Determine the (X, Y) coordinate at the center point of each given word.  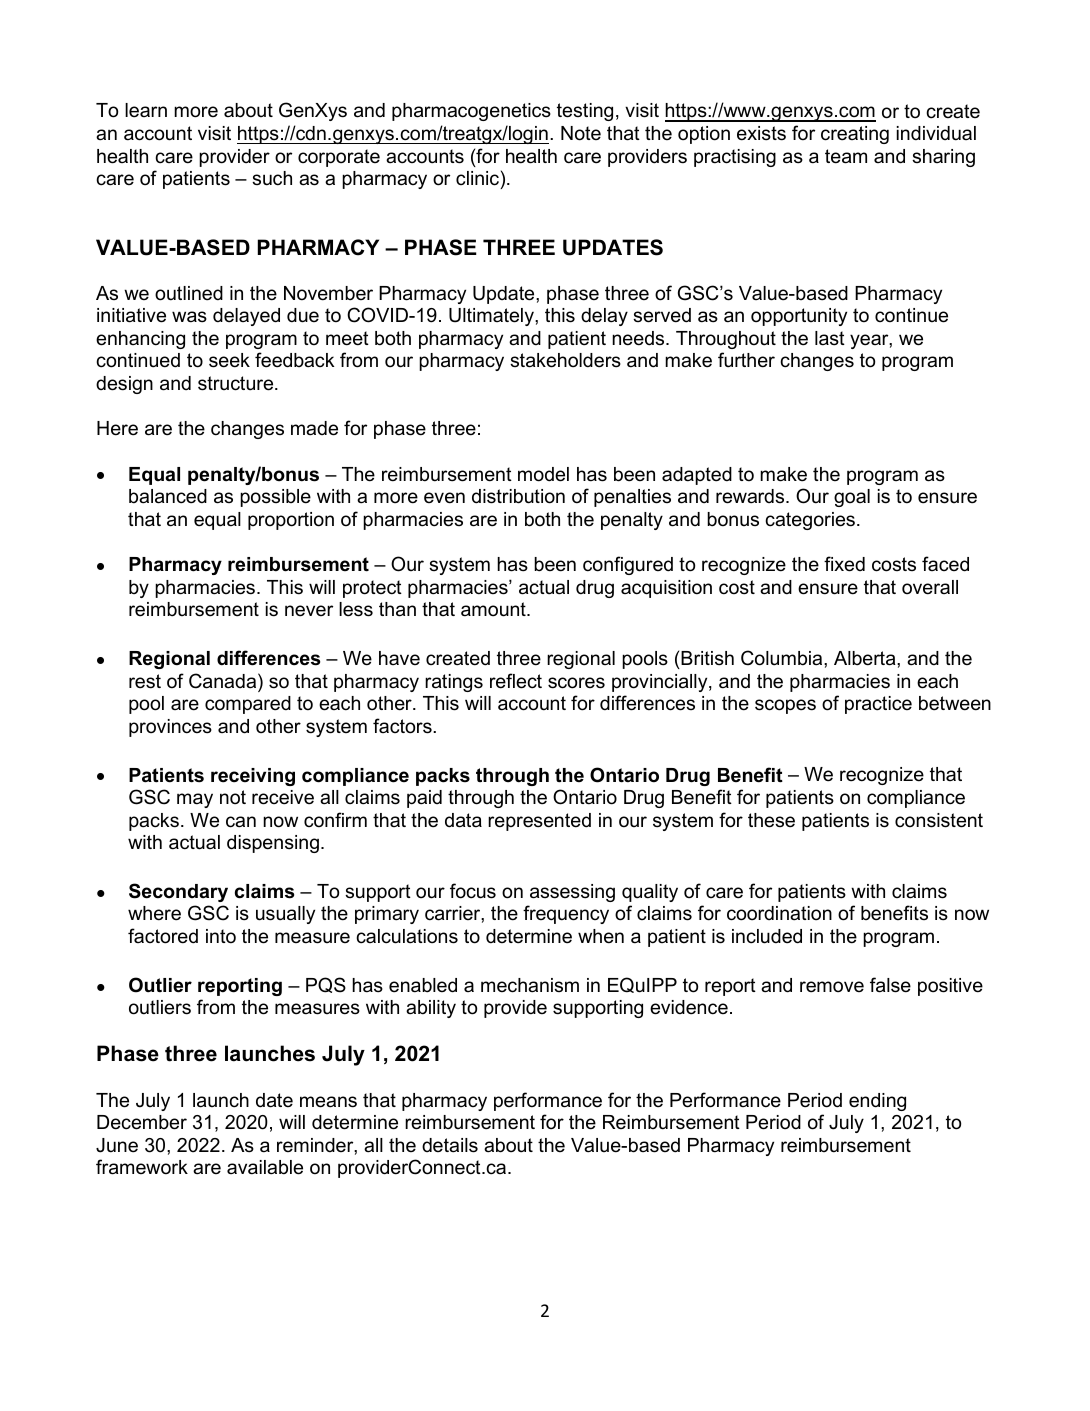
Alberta (866, 658)
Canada (224, 681)
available (265, 1167)
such (272, 178)
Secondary (178, 892)
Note (581, 133)
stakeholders (565, 360)
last (830, 338)
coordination (779, 913)
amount (494, 609)
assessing (572, 893)
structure (237, 383)
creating (855, 135)
